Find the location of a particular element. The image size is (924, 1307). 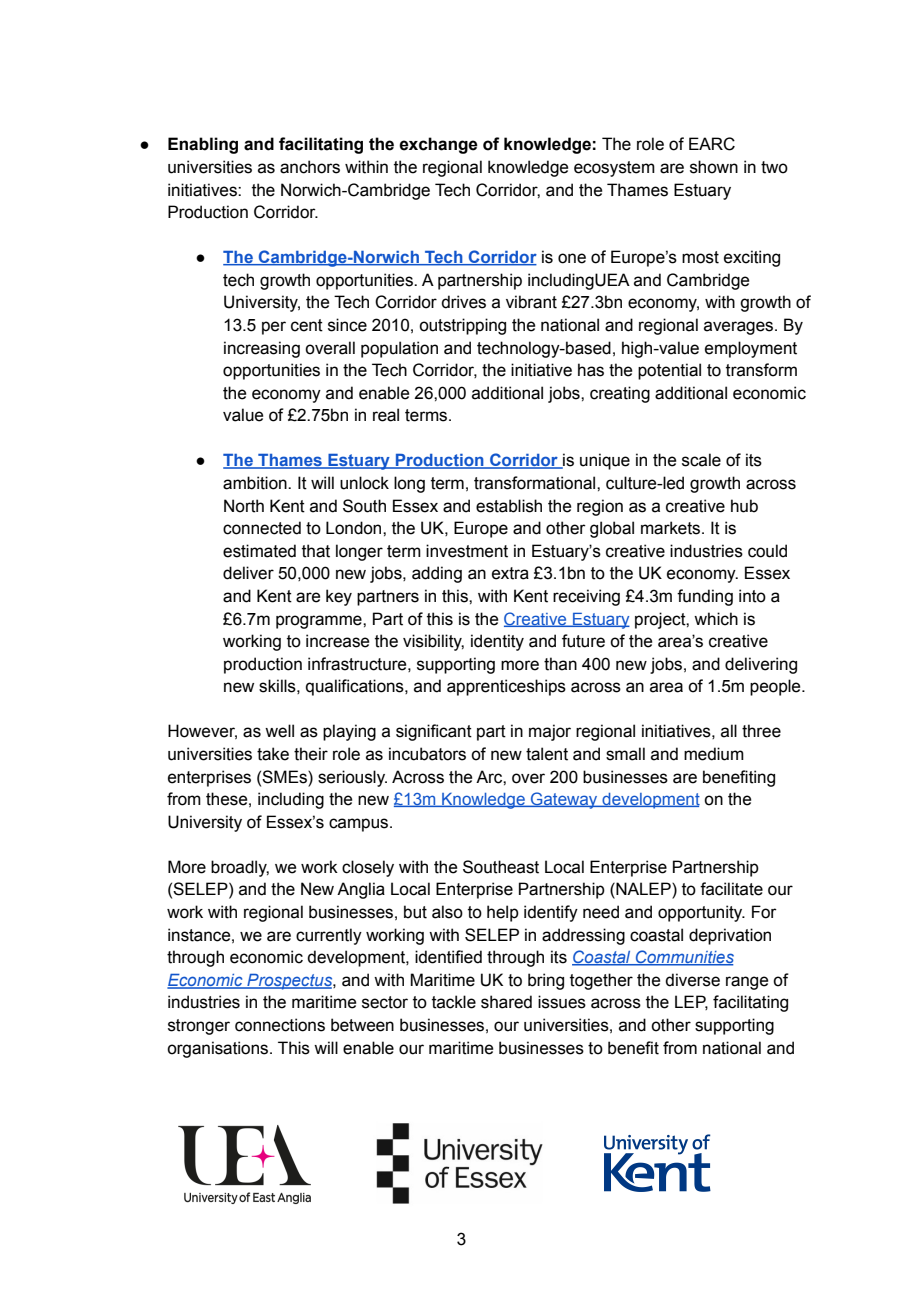

diverse is located at coordinates (692, 980).
